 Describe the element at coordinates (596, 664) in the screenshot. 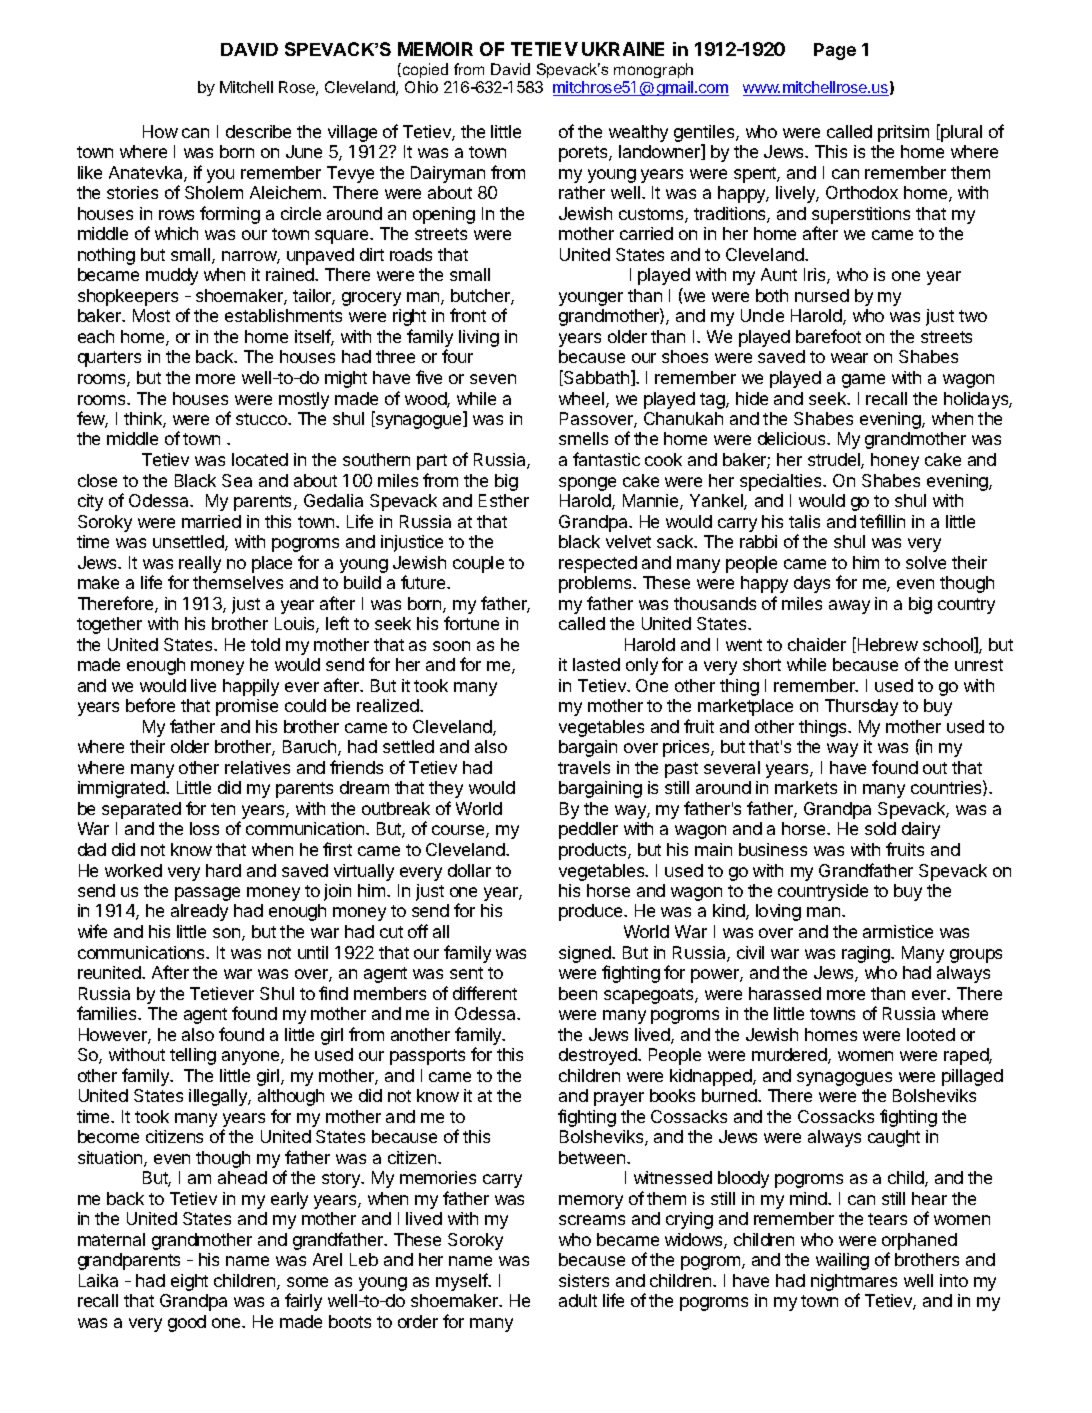

I see `lasted` at that location.
